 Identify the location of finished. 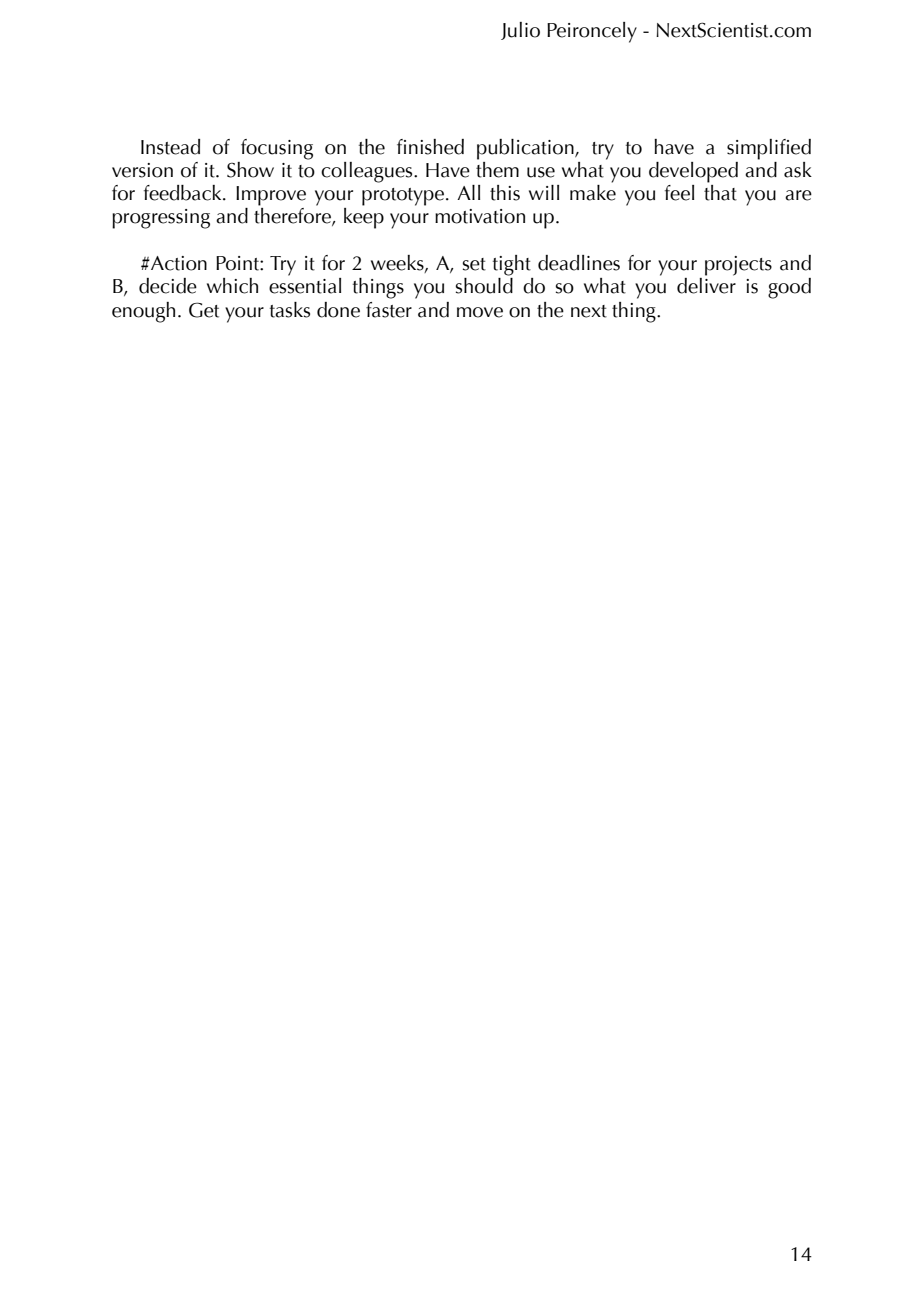
(430, 147).
